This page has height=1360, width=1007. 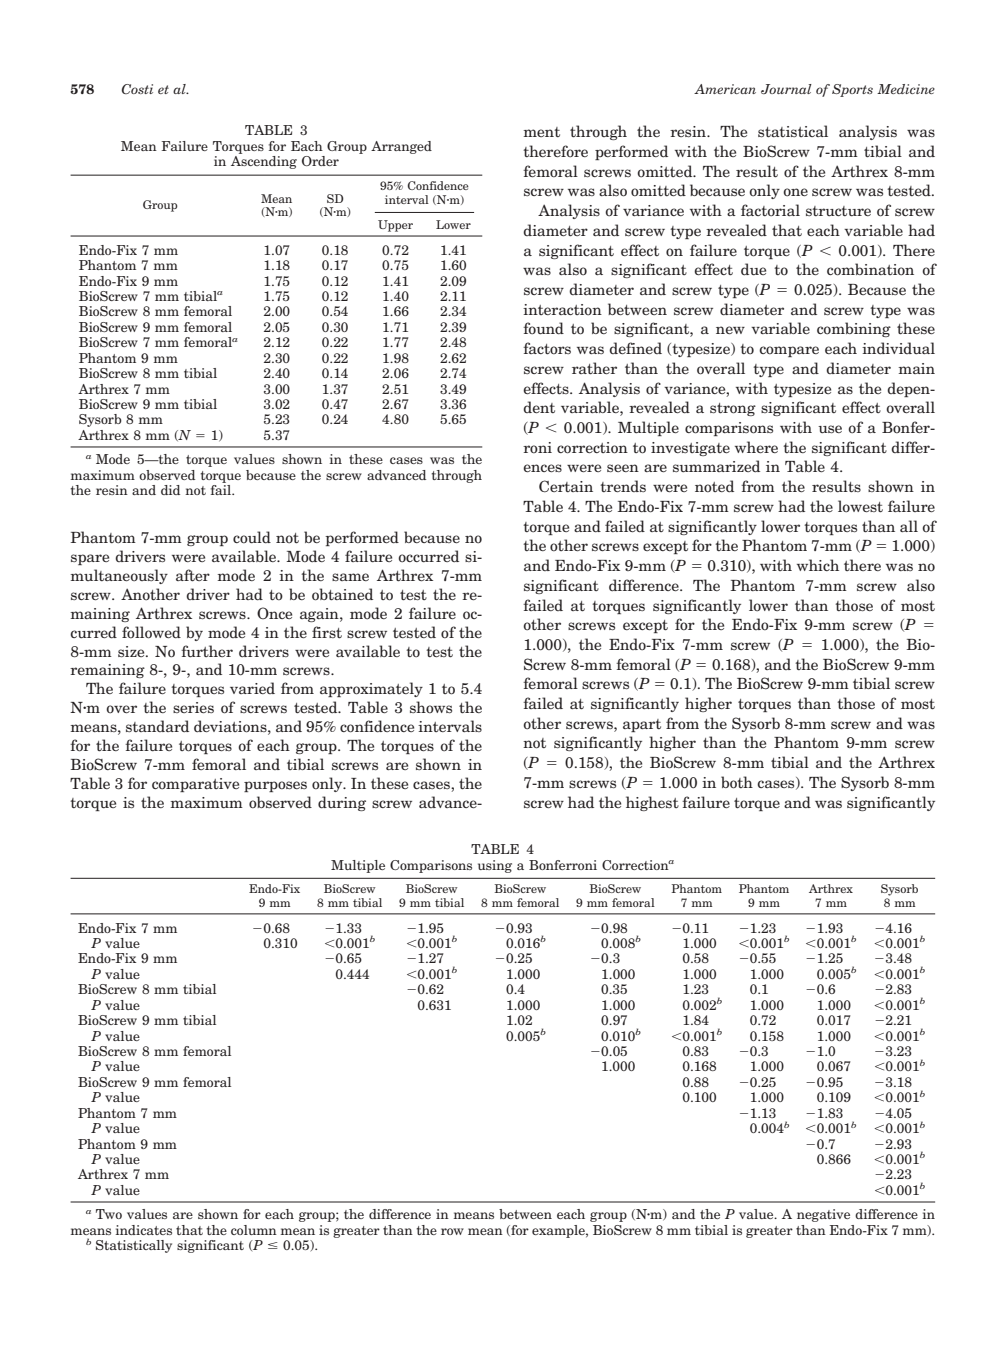 What do you see at coordinates (786, 89) in the page?
I see `Journal` at bounding box center [786, 89].
